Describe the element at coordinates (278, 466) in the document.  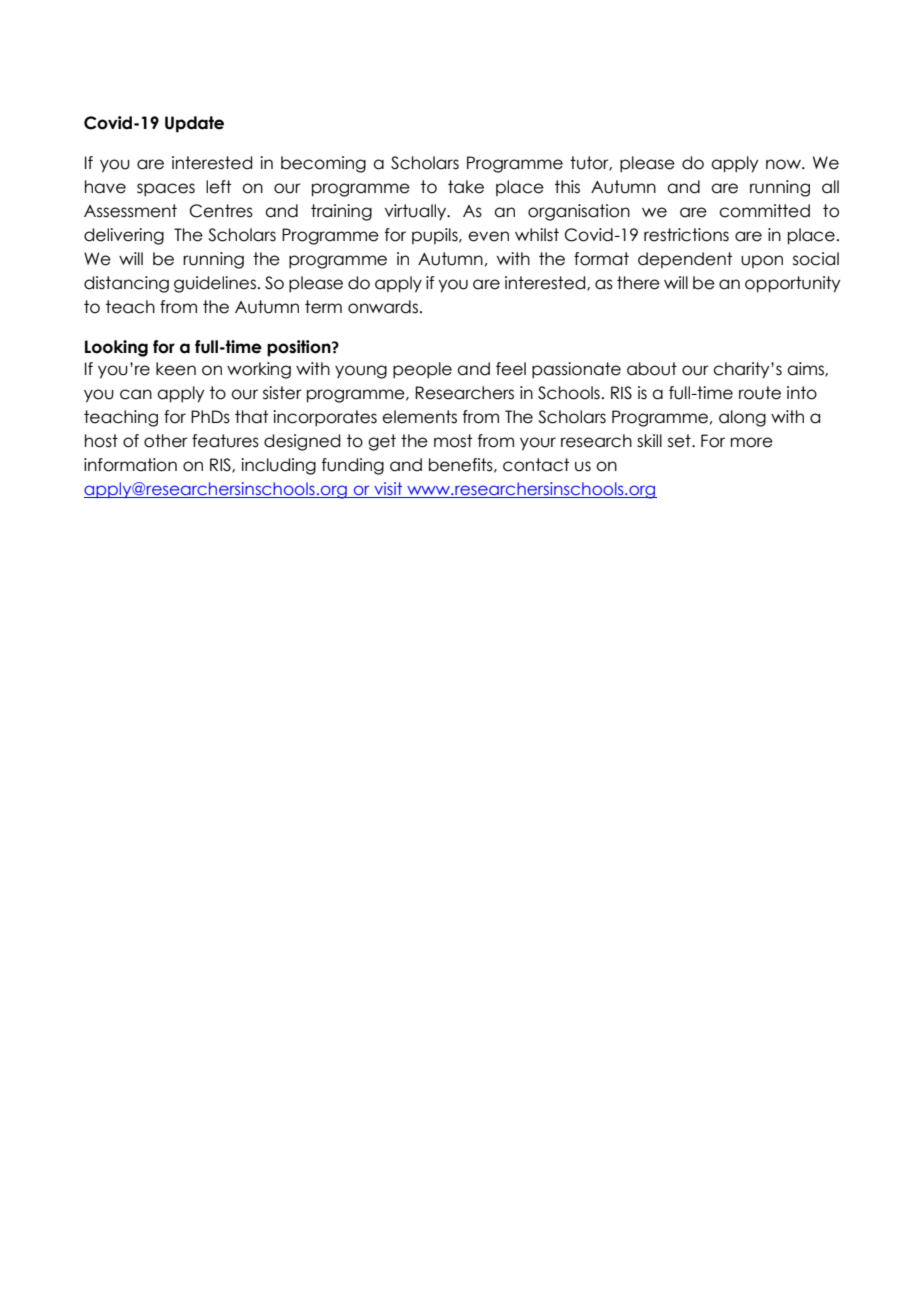
I see `including` at that location.
